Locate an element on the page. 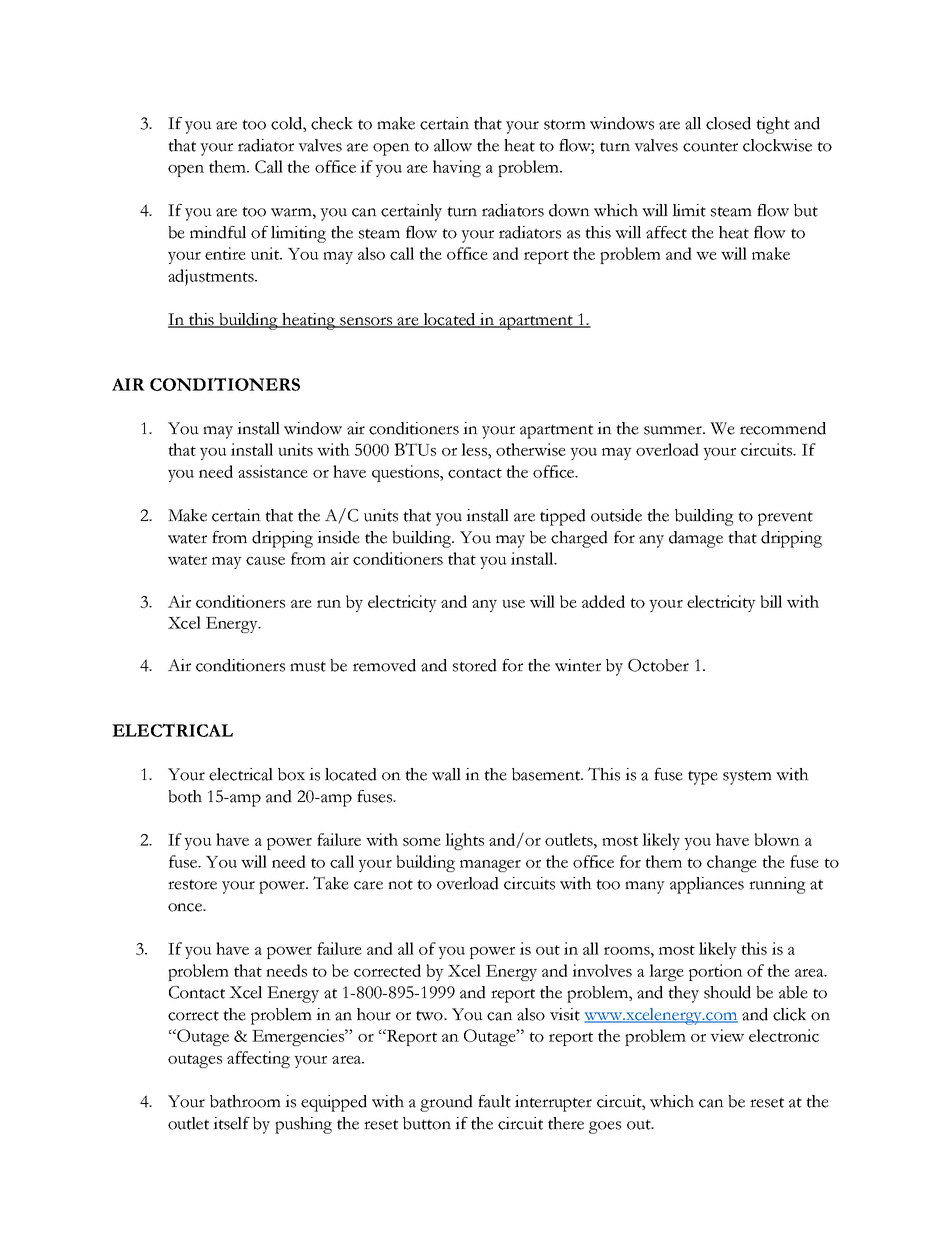 Image resolution: width=952 pixels, height=1233 pixels. type is located at coordinates (703, 777).
